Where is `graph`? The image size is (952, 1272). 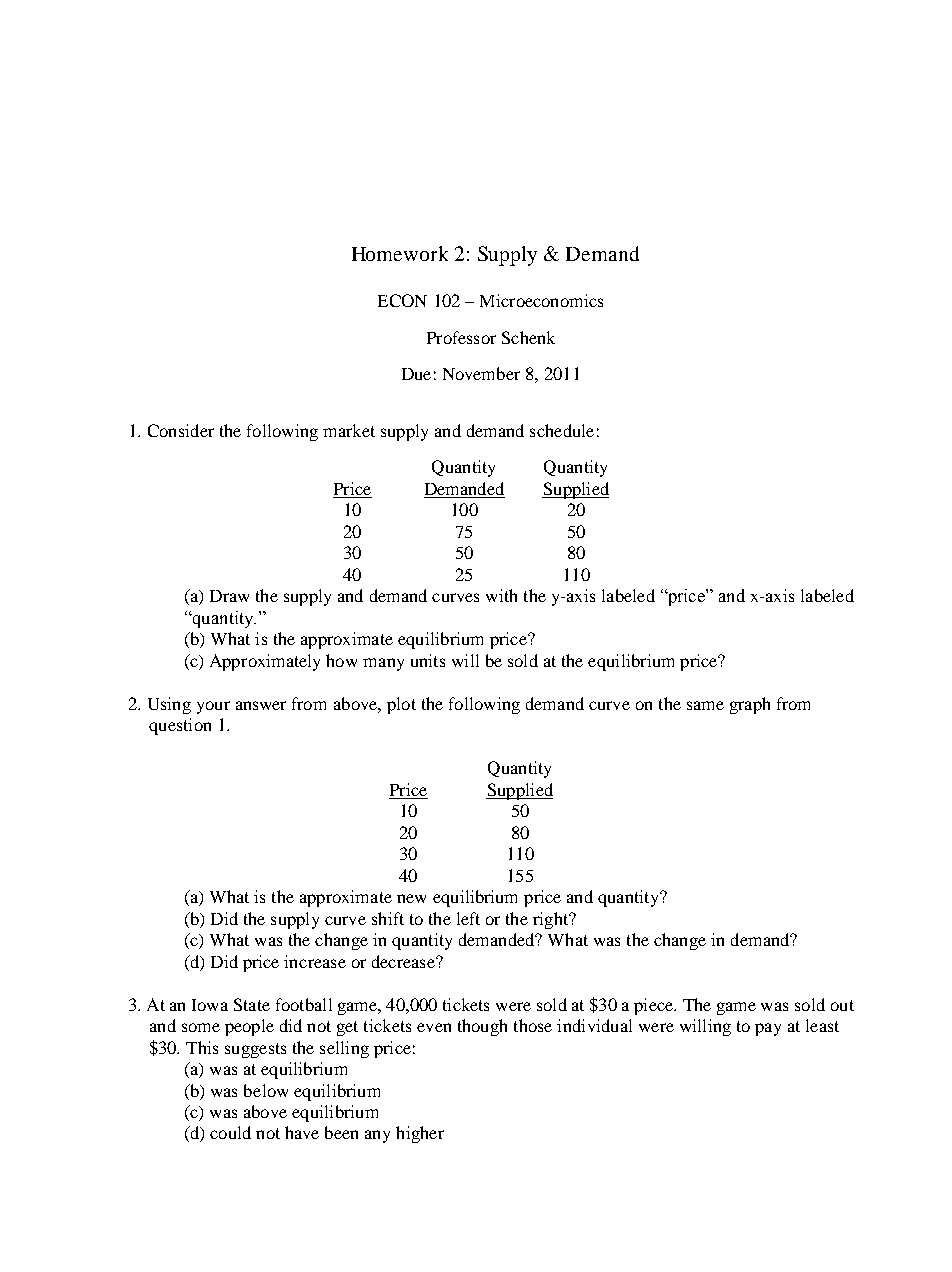
graph is located at coordinates (750, 705).
